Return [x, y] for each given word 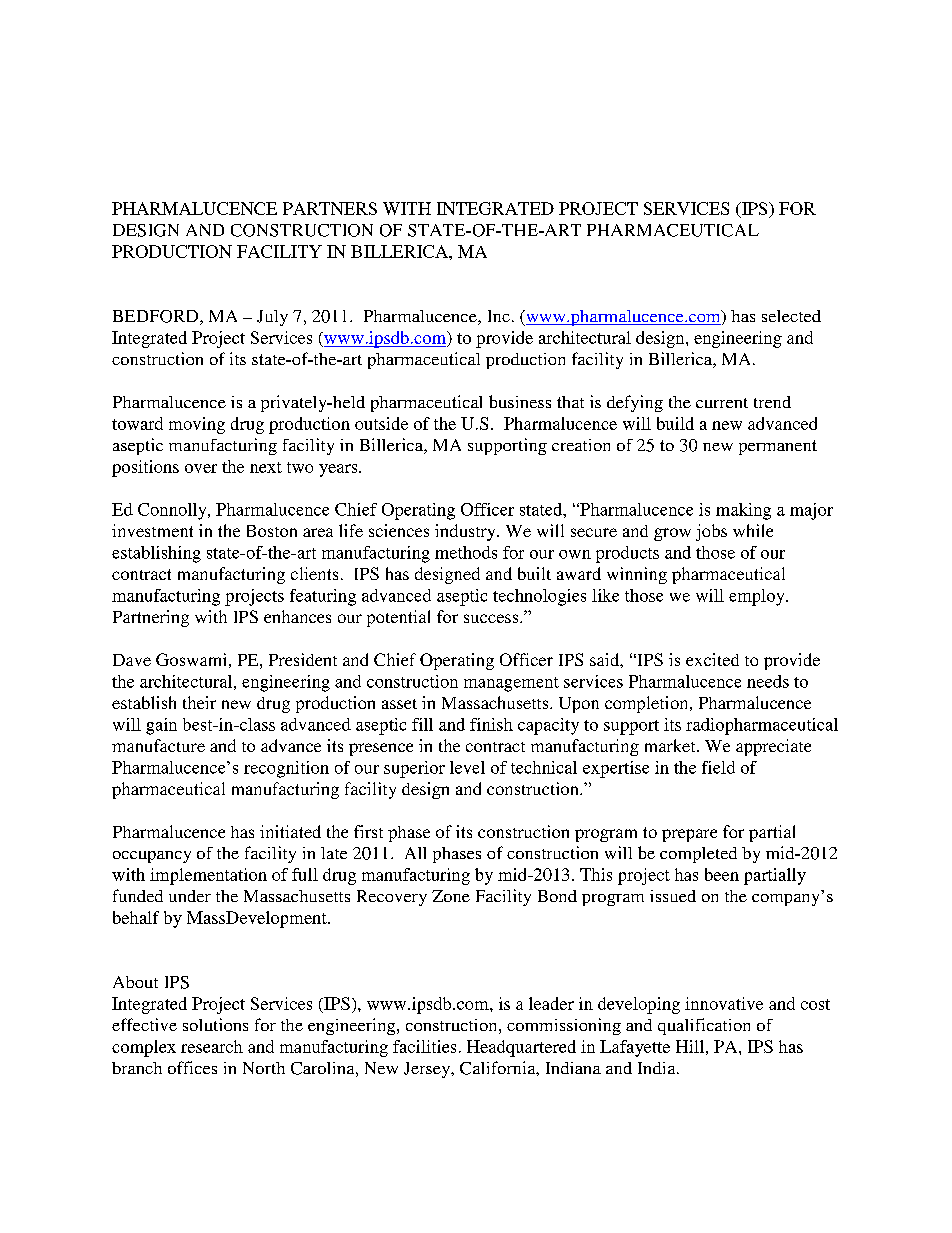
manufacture [158, 745]
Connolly [173, 511]
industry [466, 532]
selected [791, 316]
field [718, 767]
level [467, 767]
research [212, 1046]
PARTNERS [330, 208]
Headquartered [521, 1048]
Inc [499, 316]
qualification [704, 1026]
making [743, 511]
